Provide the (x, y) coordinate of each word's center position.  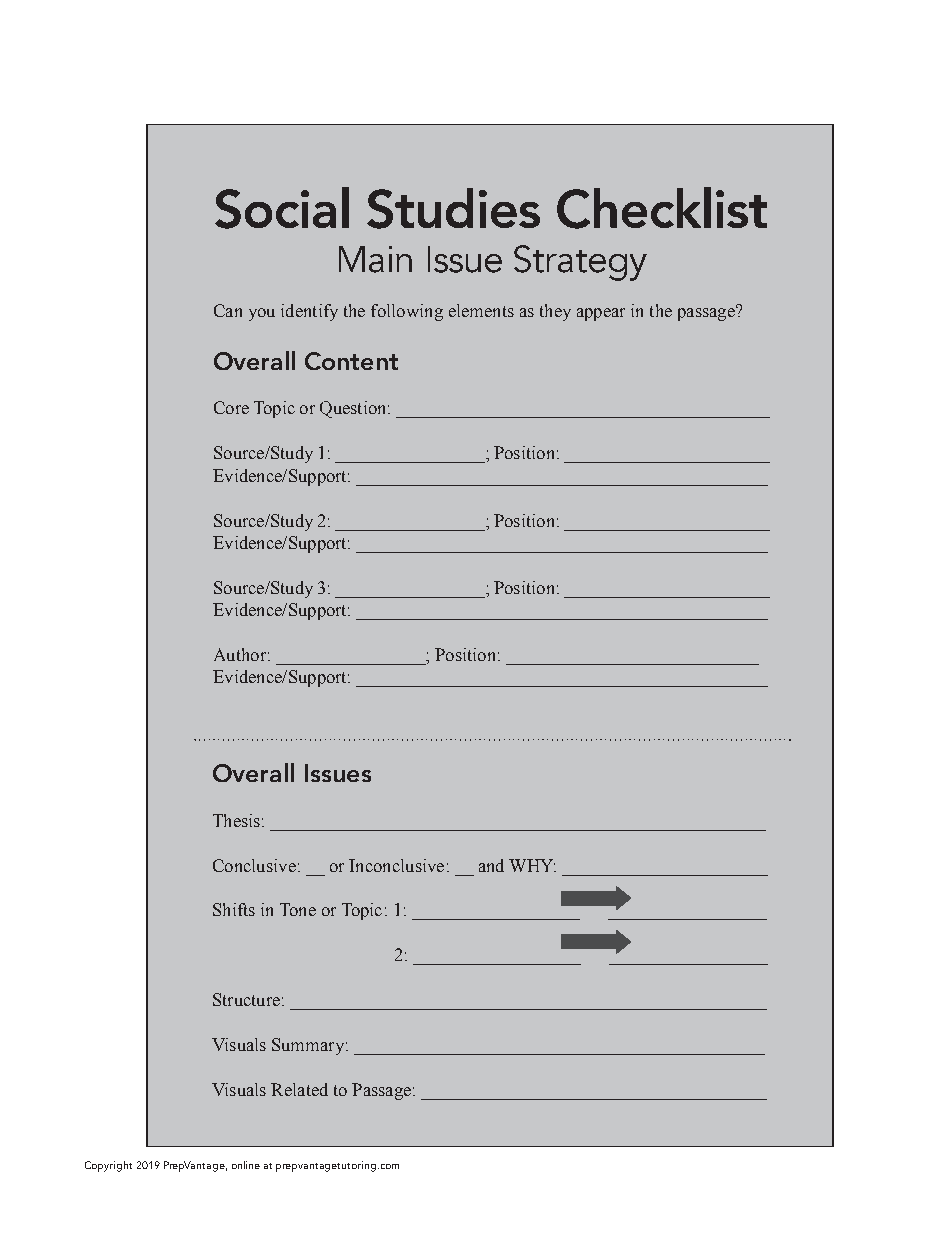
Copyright (108, 1166)
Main (375, 259)
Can (228, 310)
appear (601, 314)
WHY (532, 865)
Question (354, 409)
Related (299, 1089)
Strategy (580, 263)
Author (240, 654)
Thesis (236, 820)
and (491, 865)
